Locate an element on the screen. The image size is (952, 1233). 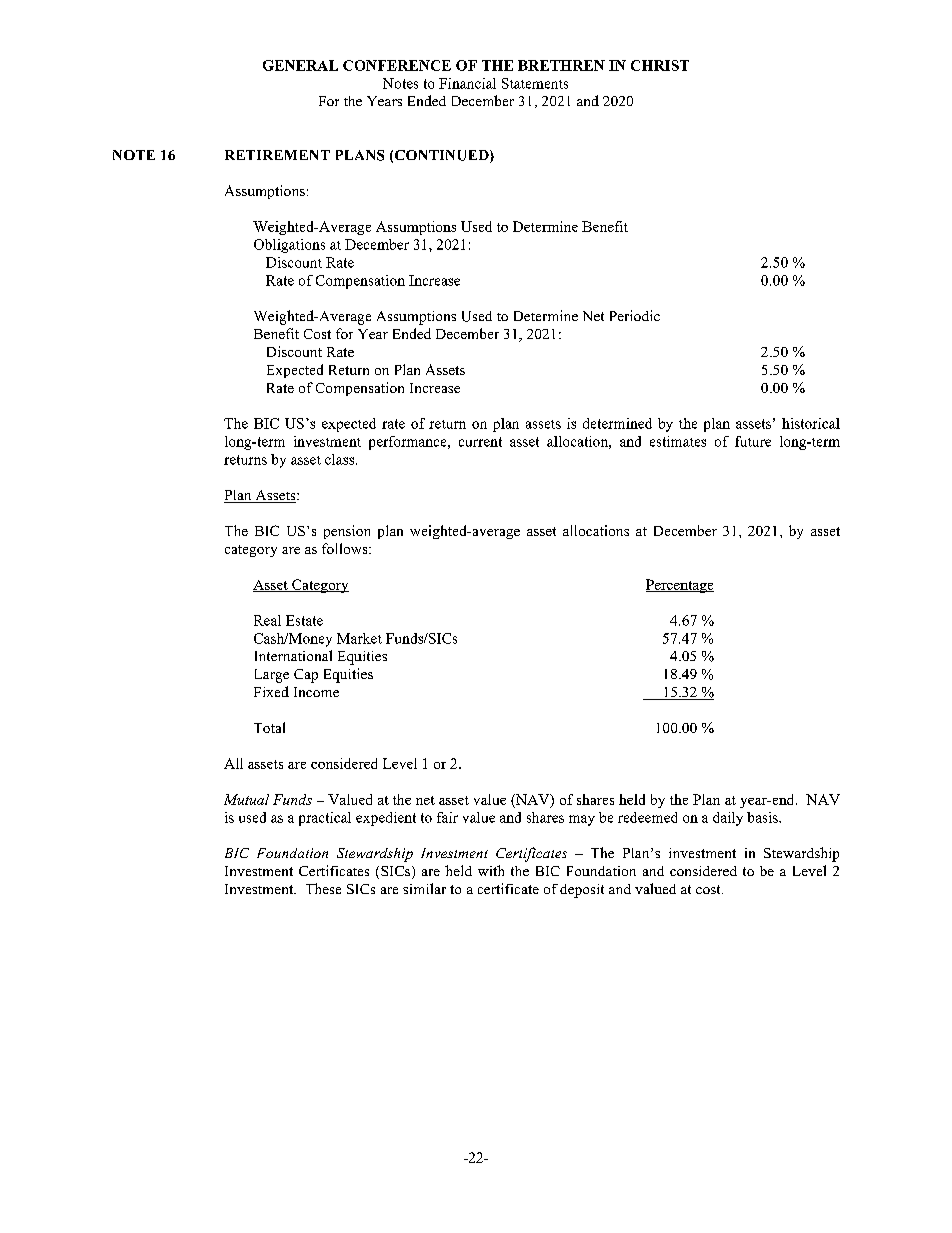
class is located at coordinates (341, 459).
